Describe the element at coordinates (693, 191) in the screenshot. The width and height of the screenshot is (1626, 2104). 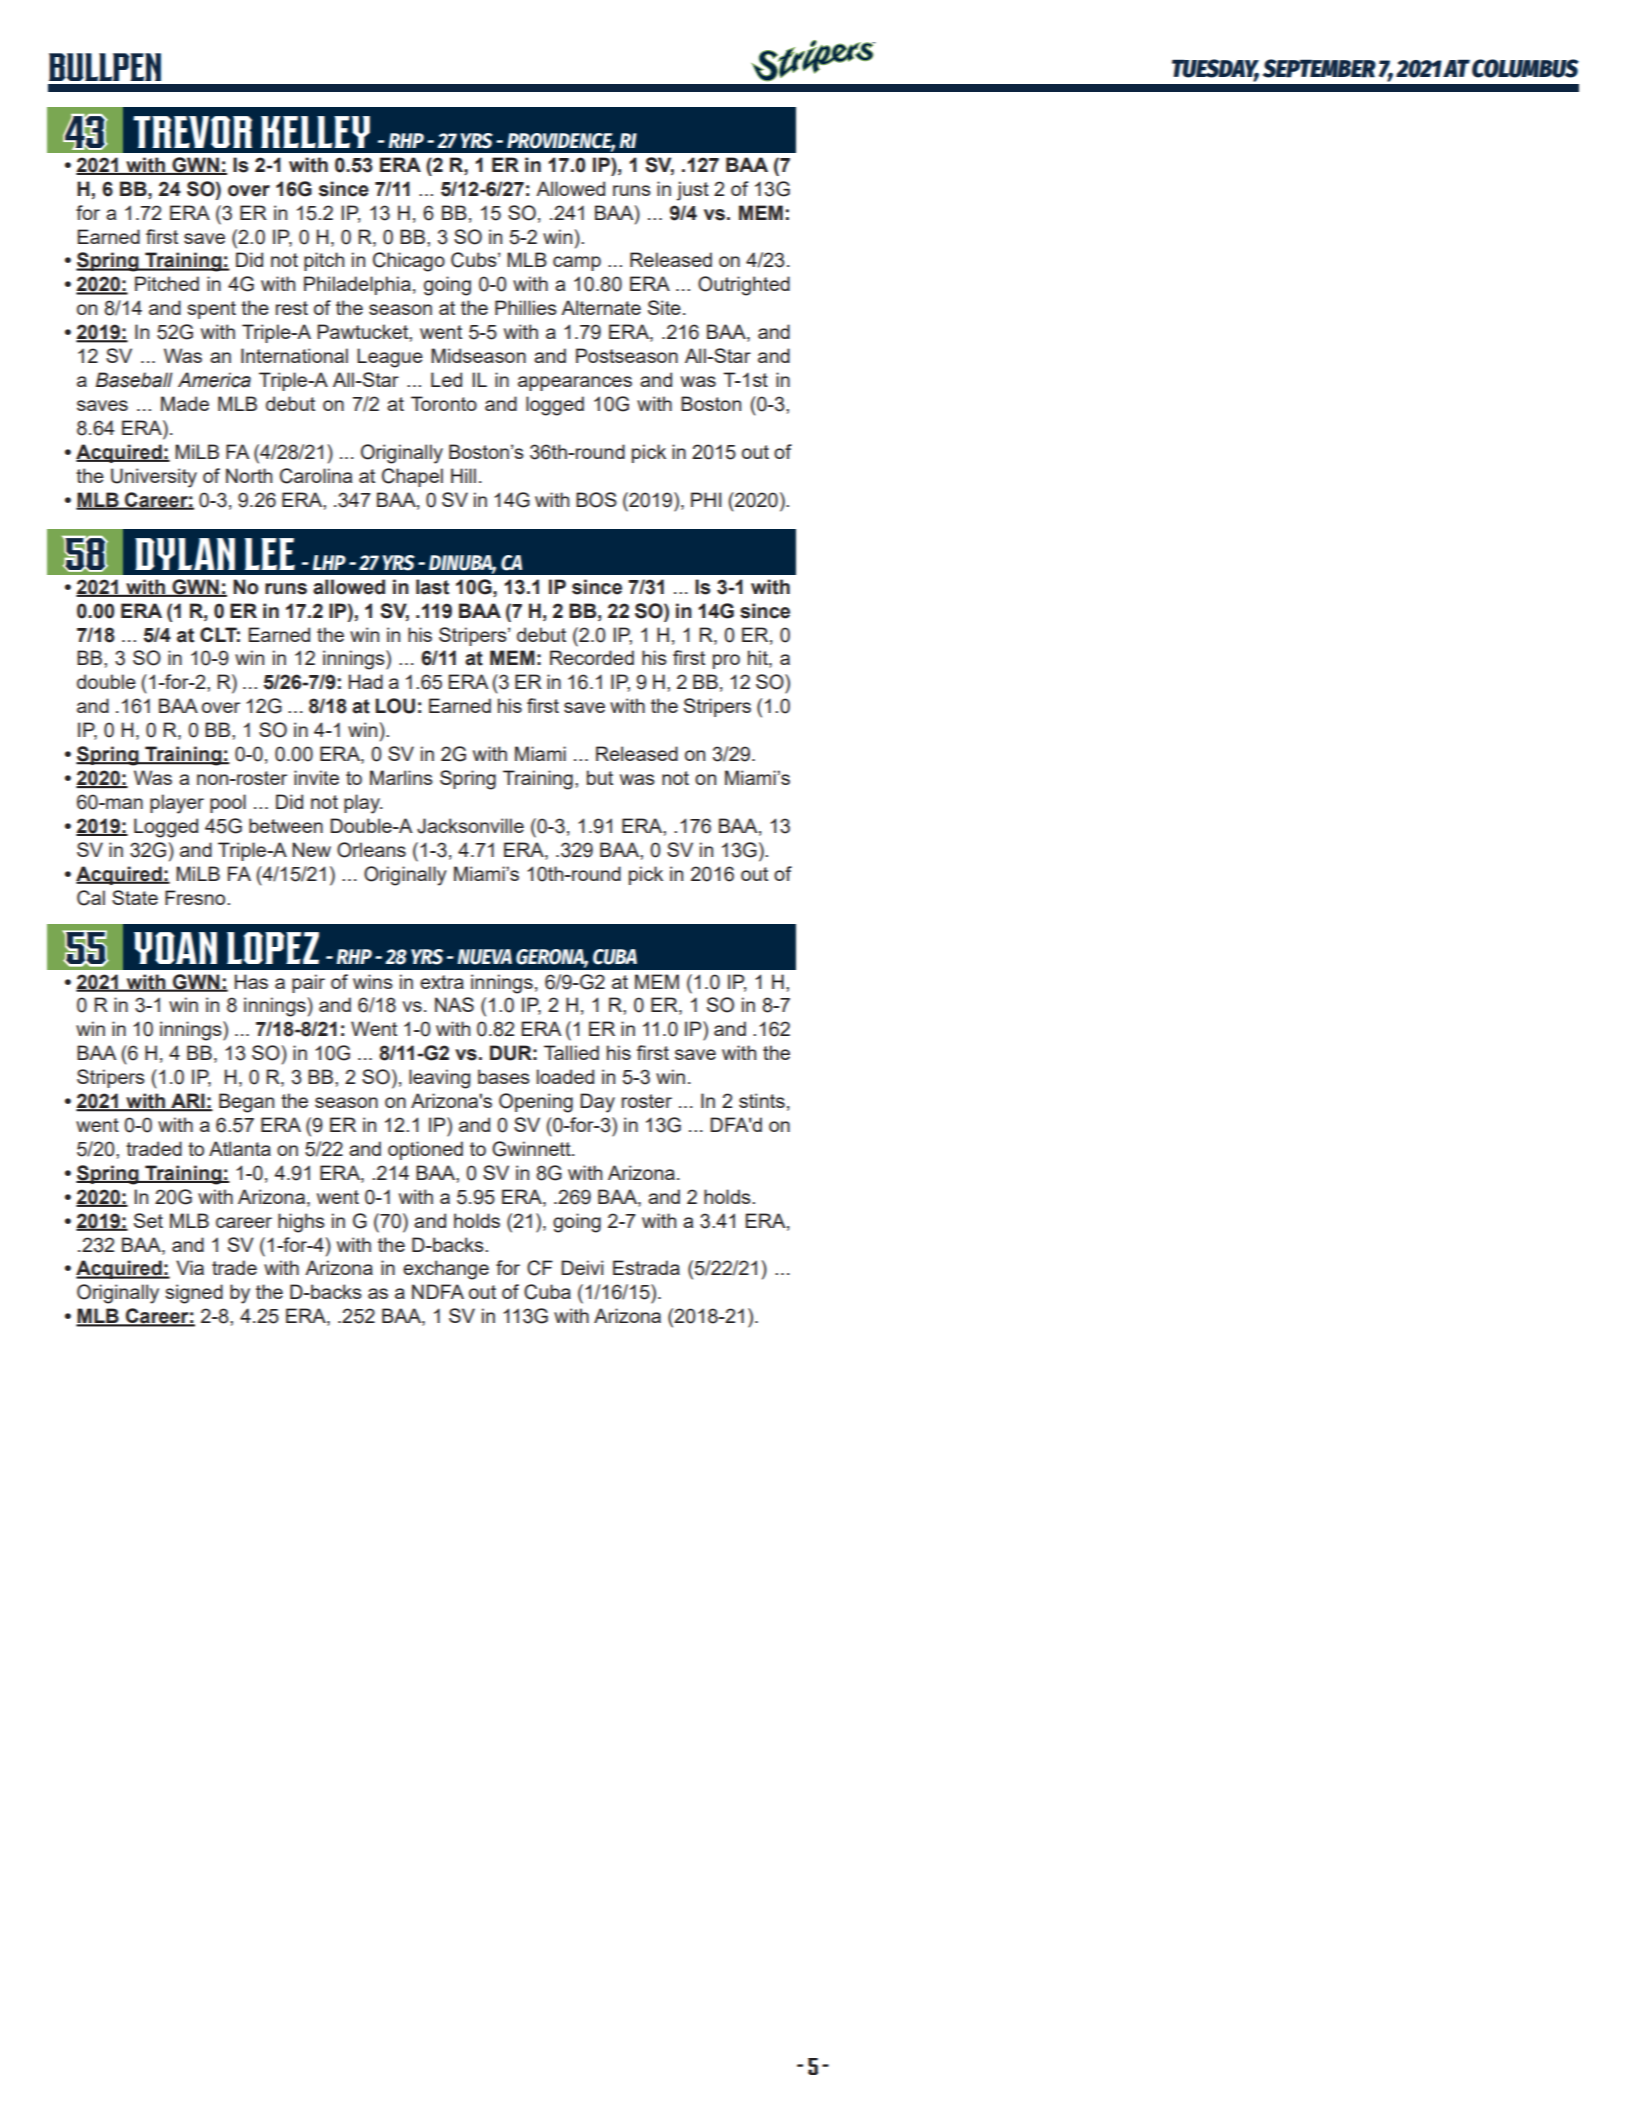
I see `just` at that location.
